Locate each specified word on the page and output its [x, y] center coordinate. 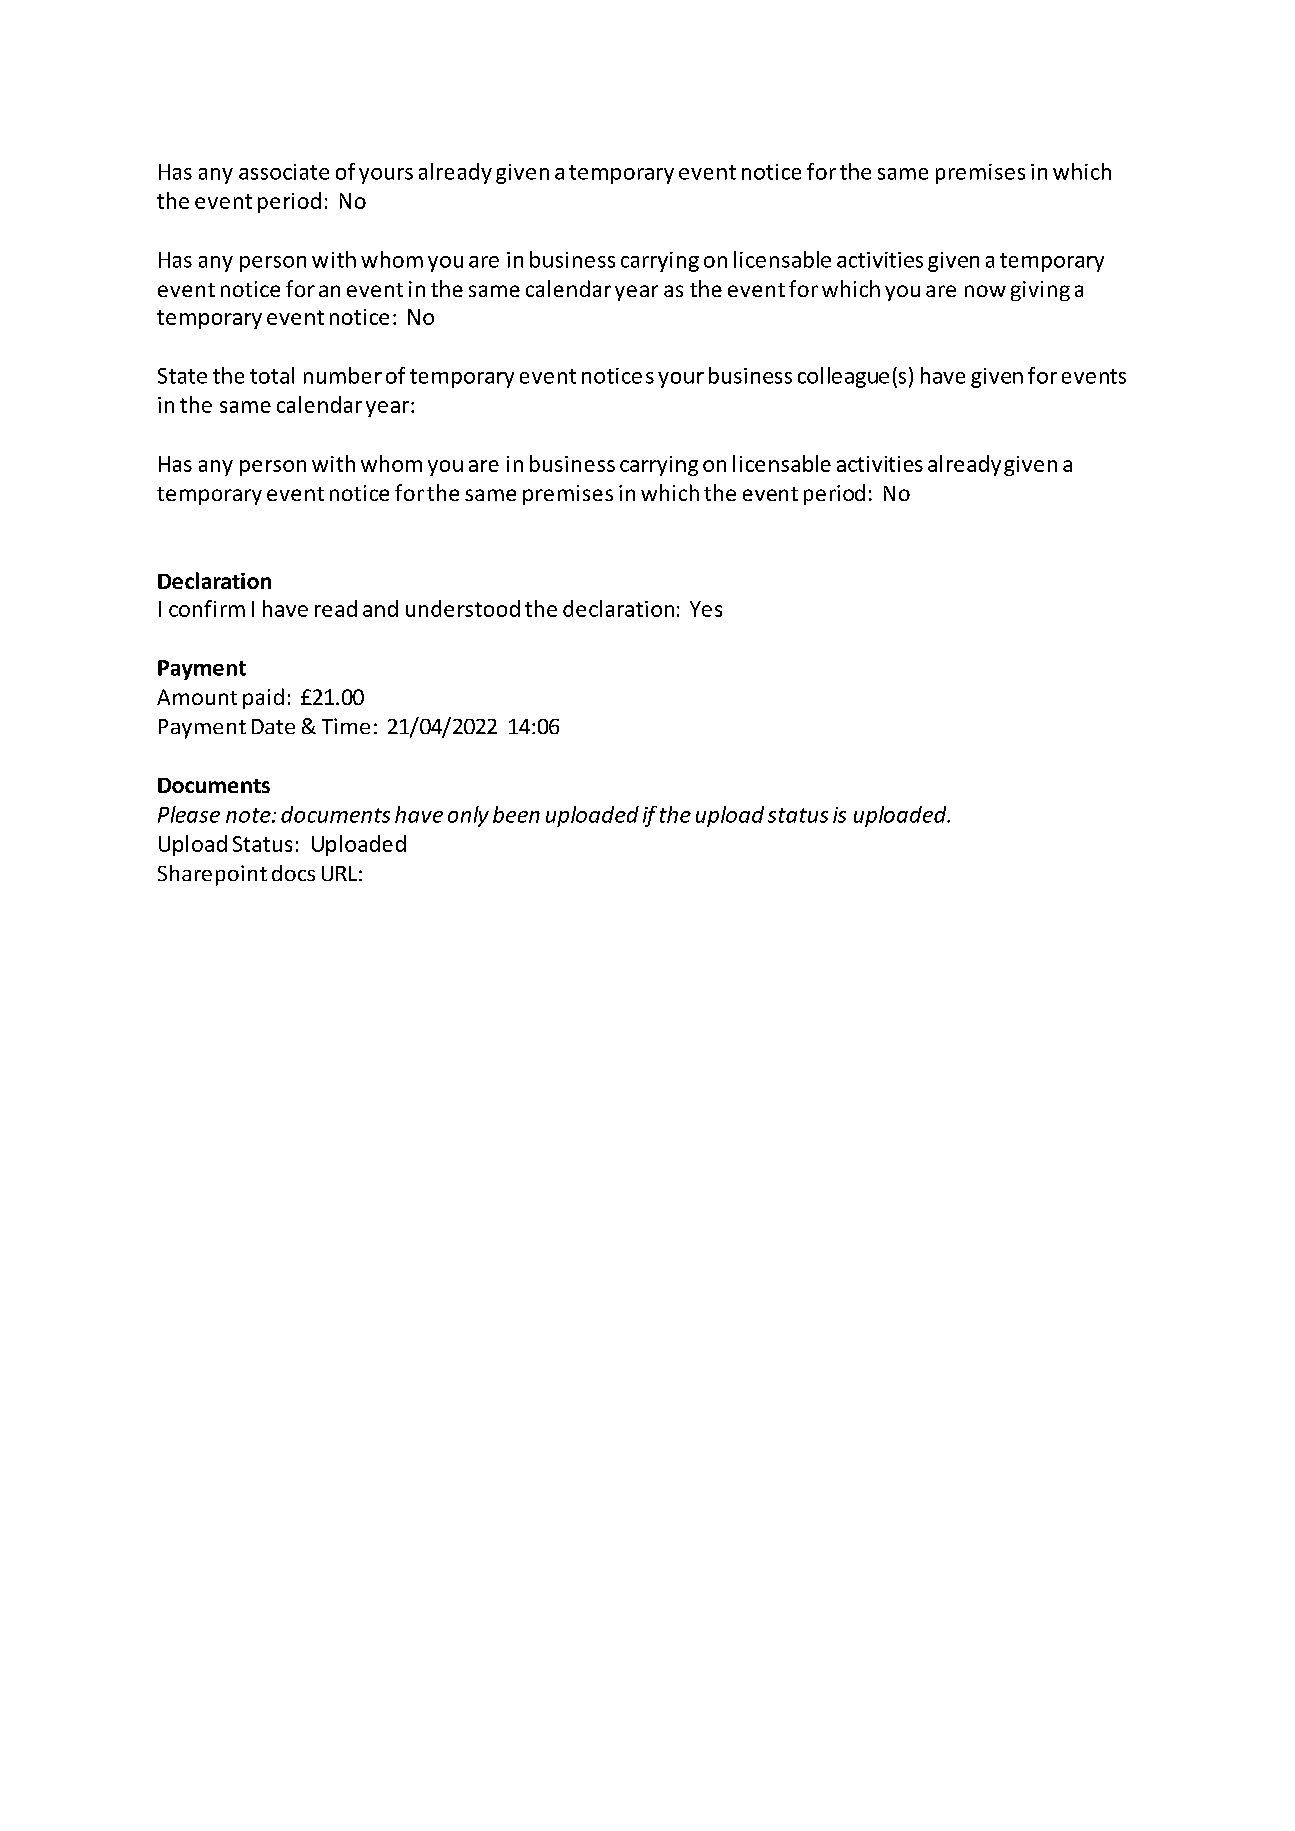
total [272, 375]
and [380, 608]
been [516, 814]
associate [284, 172]
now [985, 291]
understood [463, 608]
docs [293, 873]
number [343, 375]
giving [1040, 291]
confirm [207, 608]
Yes [706, 609]
